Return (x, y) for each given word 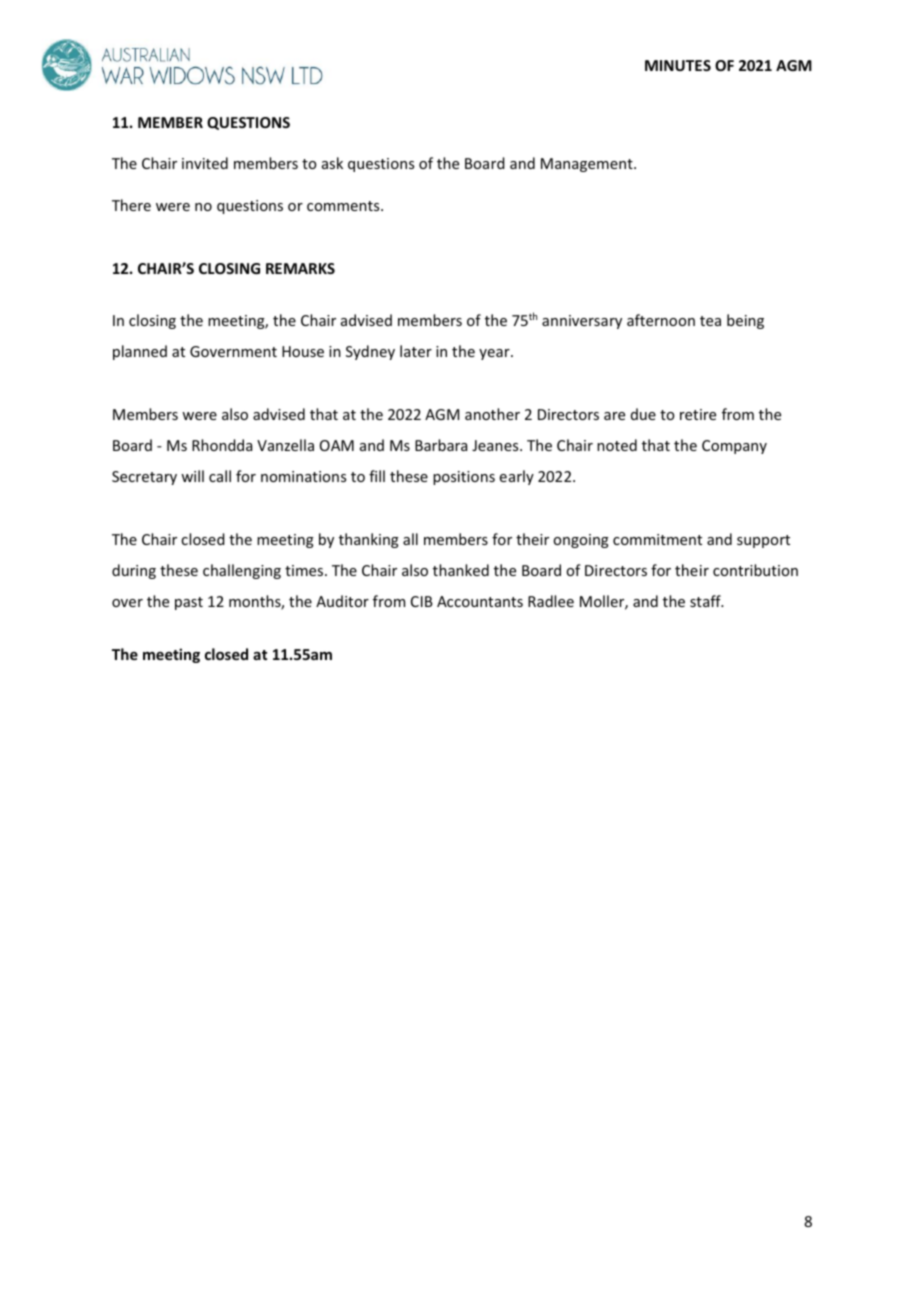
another (492, 414)
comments (344, 206)
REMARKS (300, 268)
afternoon (661, 320)
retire (698, 414)
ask (332, 163)
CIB (422, 601)
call (220, 476)
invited (205, 163)
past (189, 603)
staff (706, 601)
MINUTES (678, 65)
